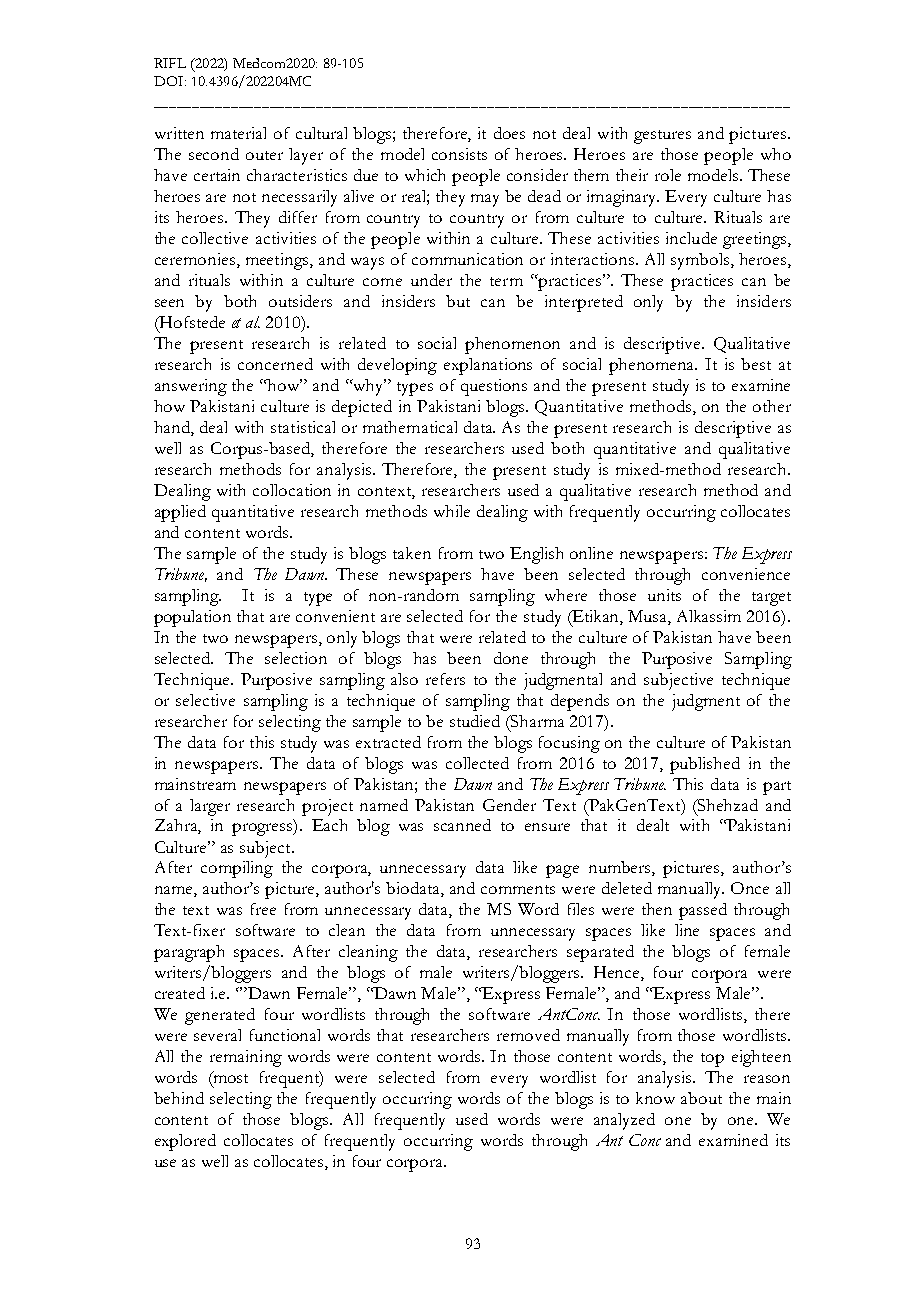 This page has width=924, height=1308. Describe the element at coordinates (511, 658) in the page. I see `done` at that location.
